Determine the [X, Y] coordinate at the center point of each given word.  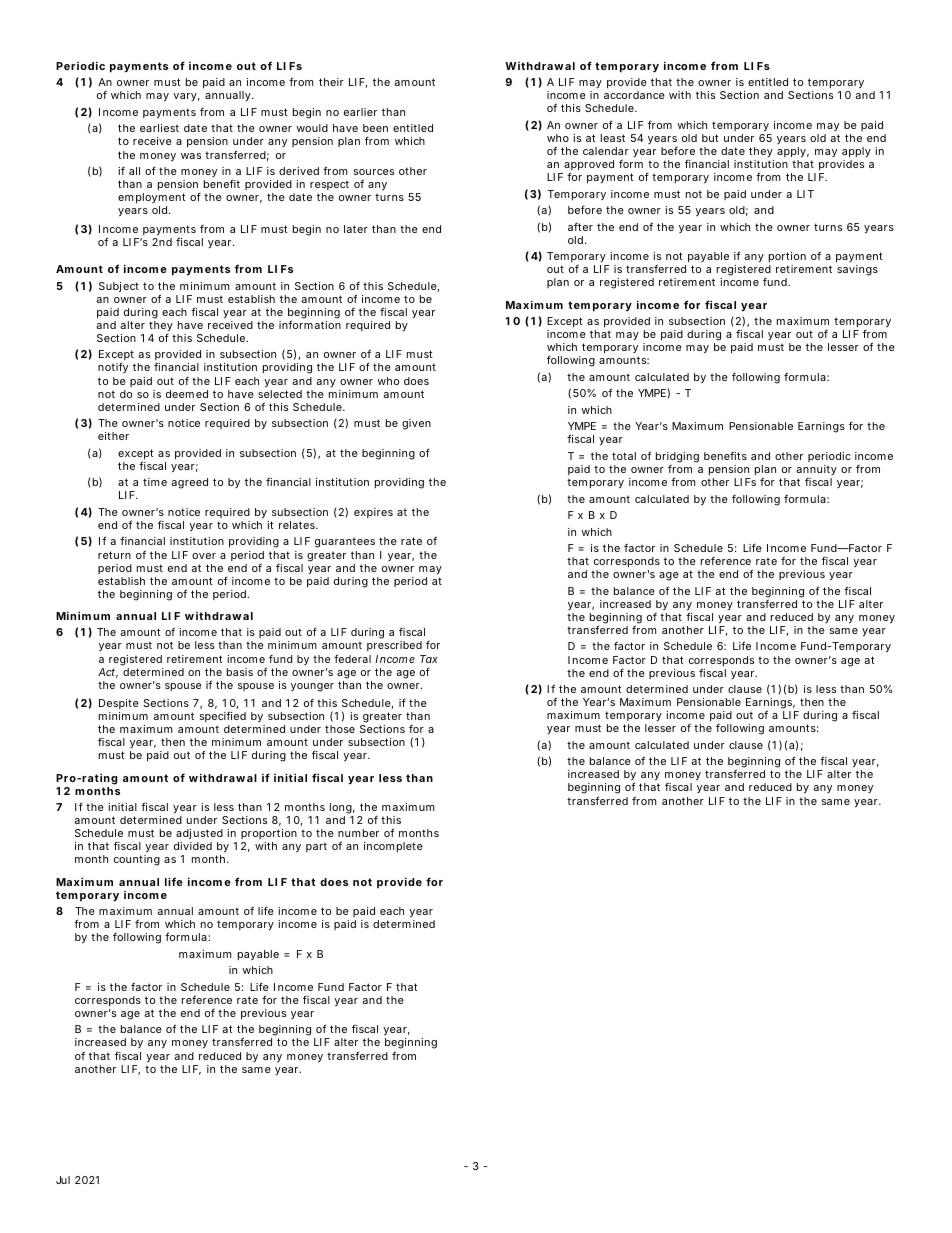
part [316, 847]
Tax [429, 659]
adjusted [199, 836]
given [416, 424]
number [358, 833]
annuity [816, 470]
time [155, 482]
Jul [63, 1180]
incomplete [393, 847]
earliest [159, 128]
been [375, 128]
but [710, 138]
